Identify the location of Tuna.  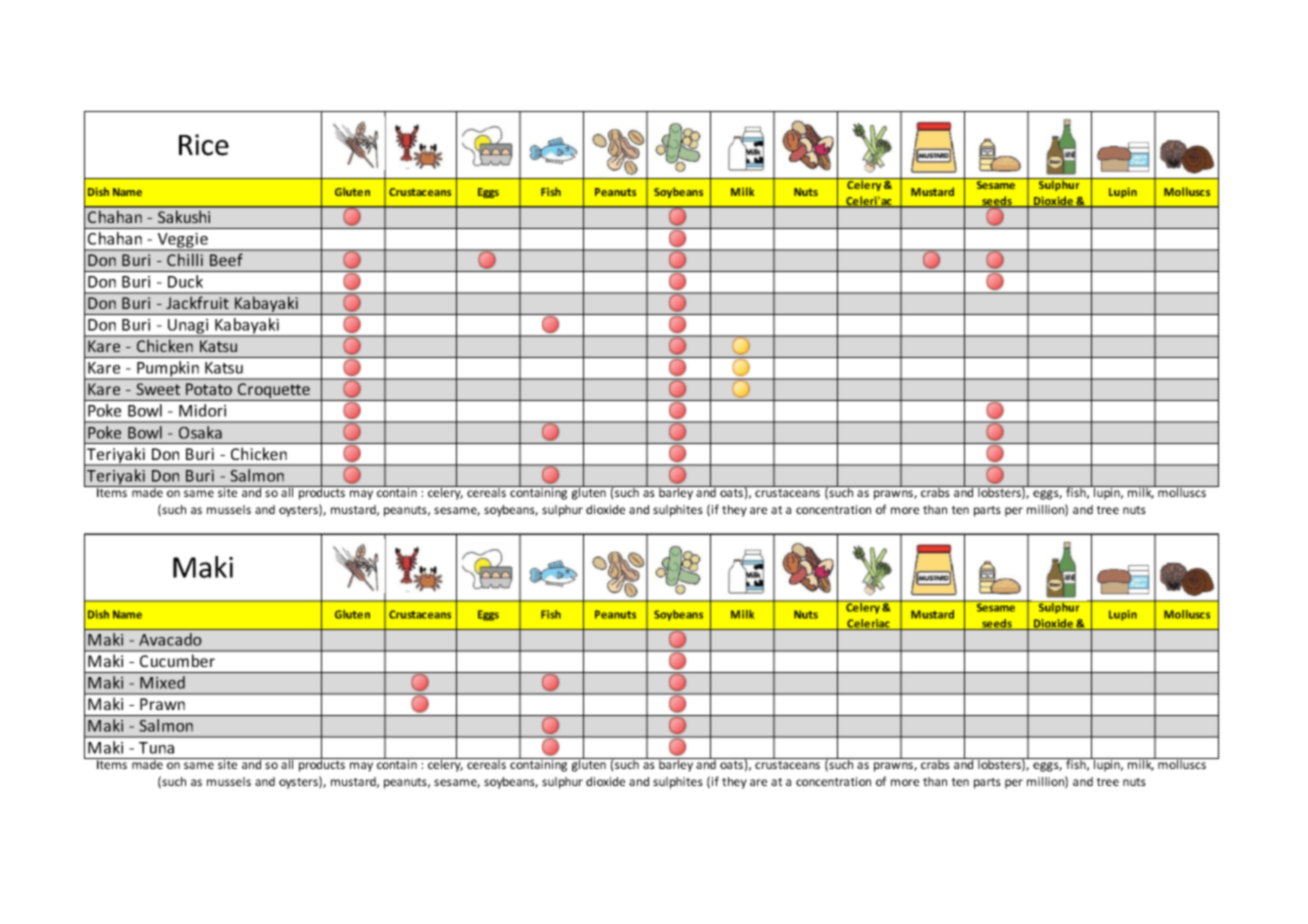
(156, 748).
